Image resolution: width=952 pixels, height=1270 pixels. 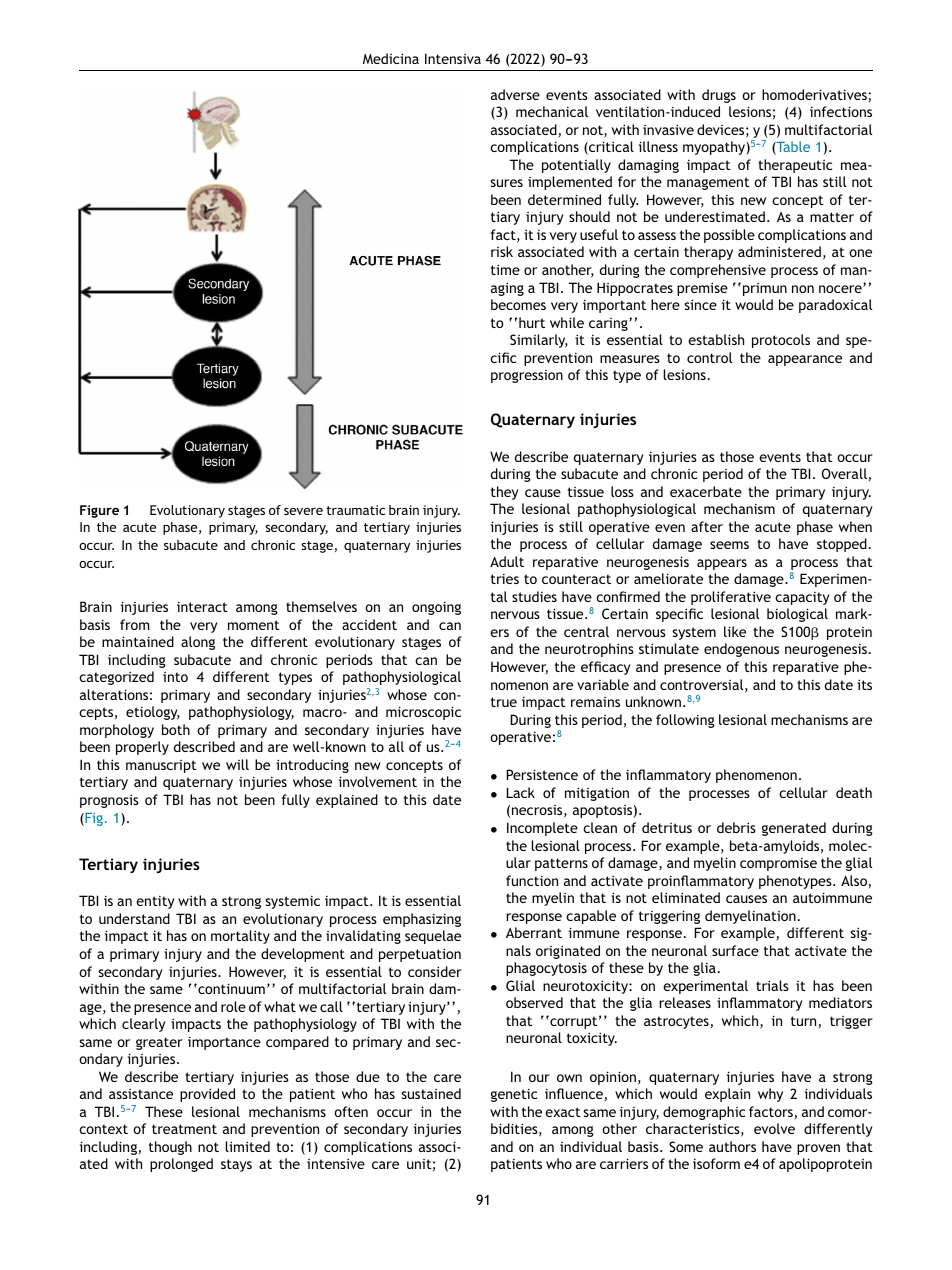 What do you see at coordinates (515, 94) in the screenshot?
I see `adverse` at bounding box center [515, 94].
